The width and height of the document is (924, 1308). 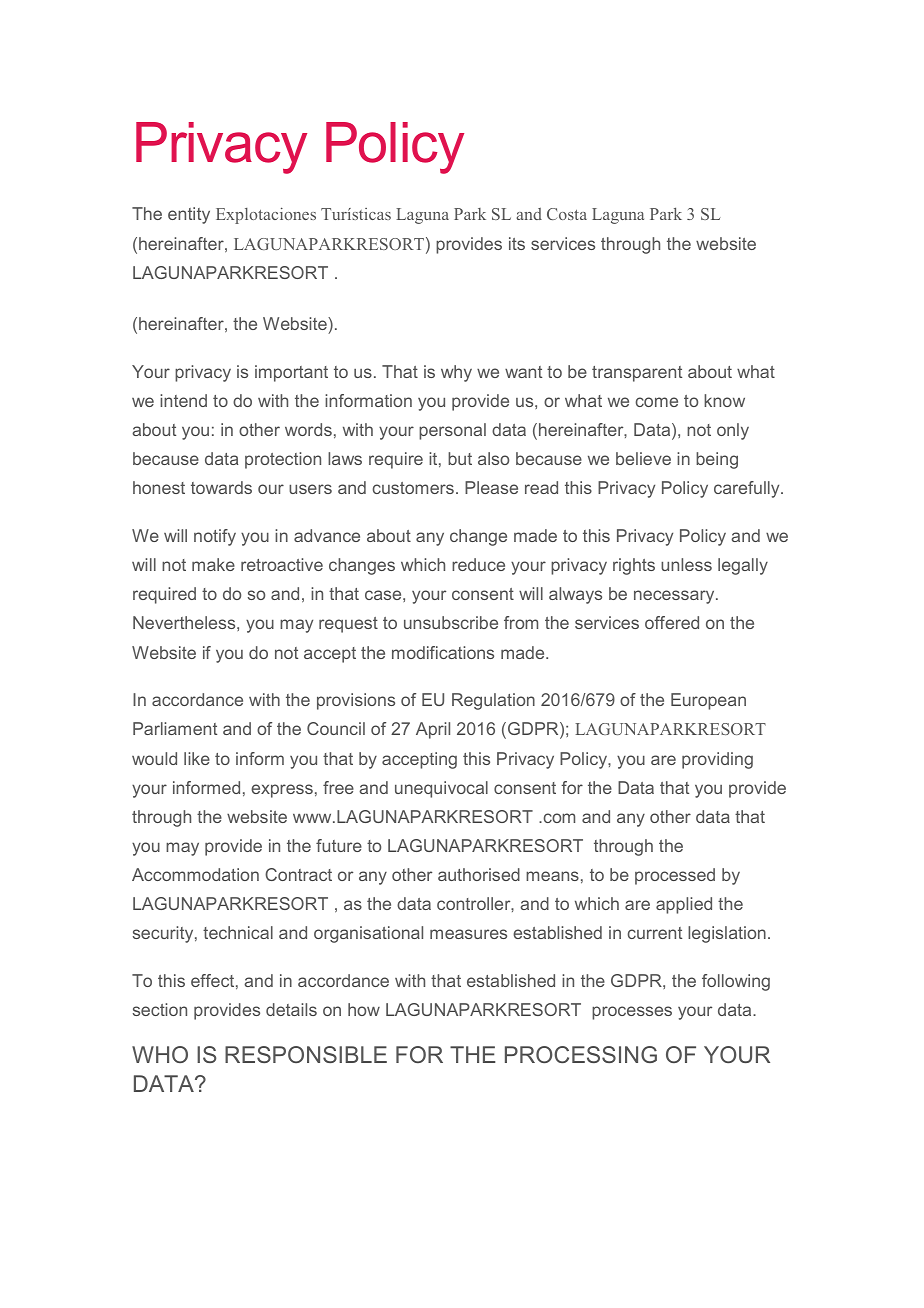 What do you see at coordinates (567, 214) in the document?
I see `Costa` at bounding box center [567, 214].
